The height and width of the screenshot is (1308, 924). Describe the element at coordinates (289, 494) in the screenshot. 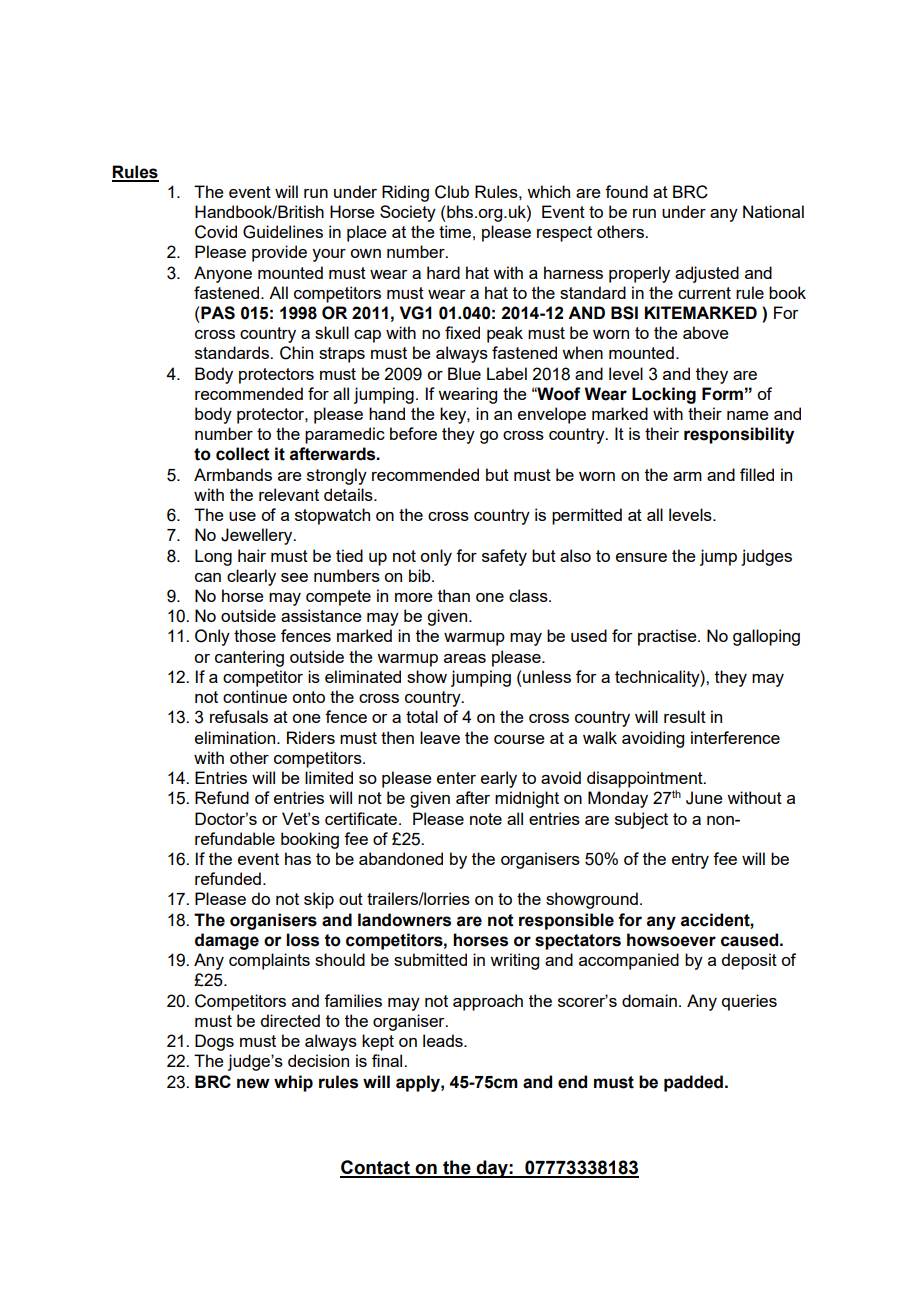

I see `relevant` at that location.
